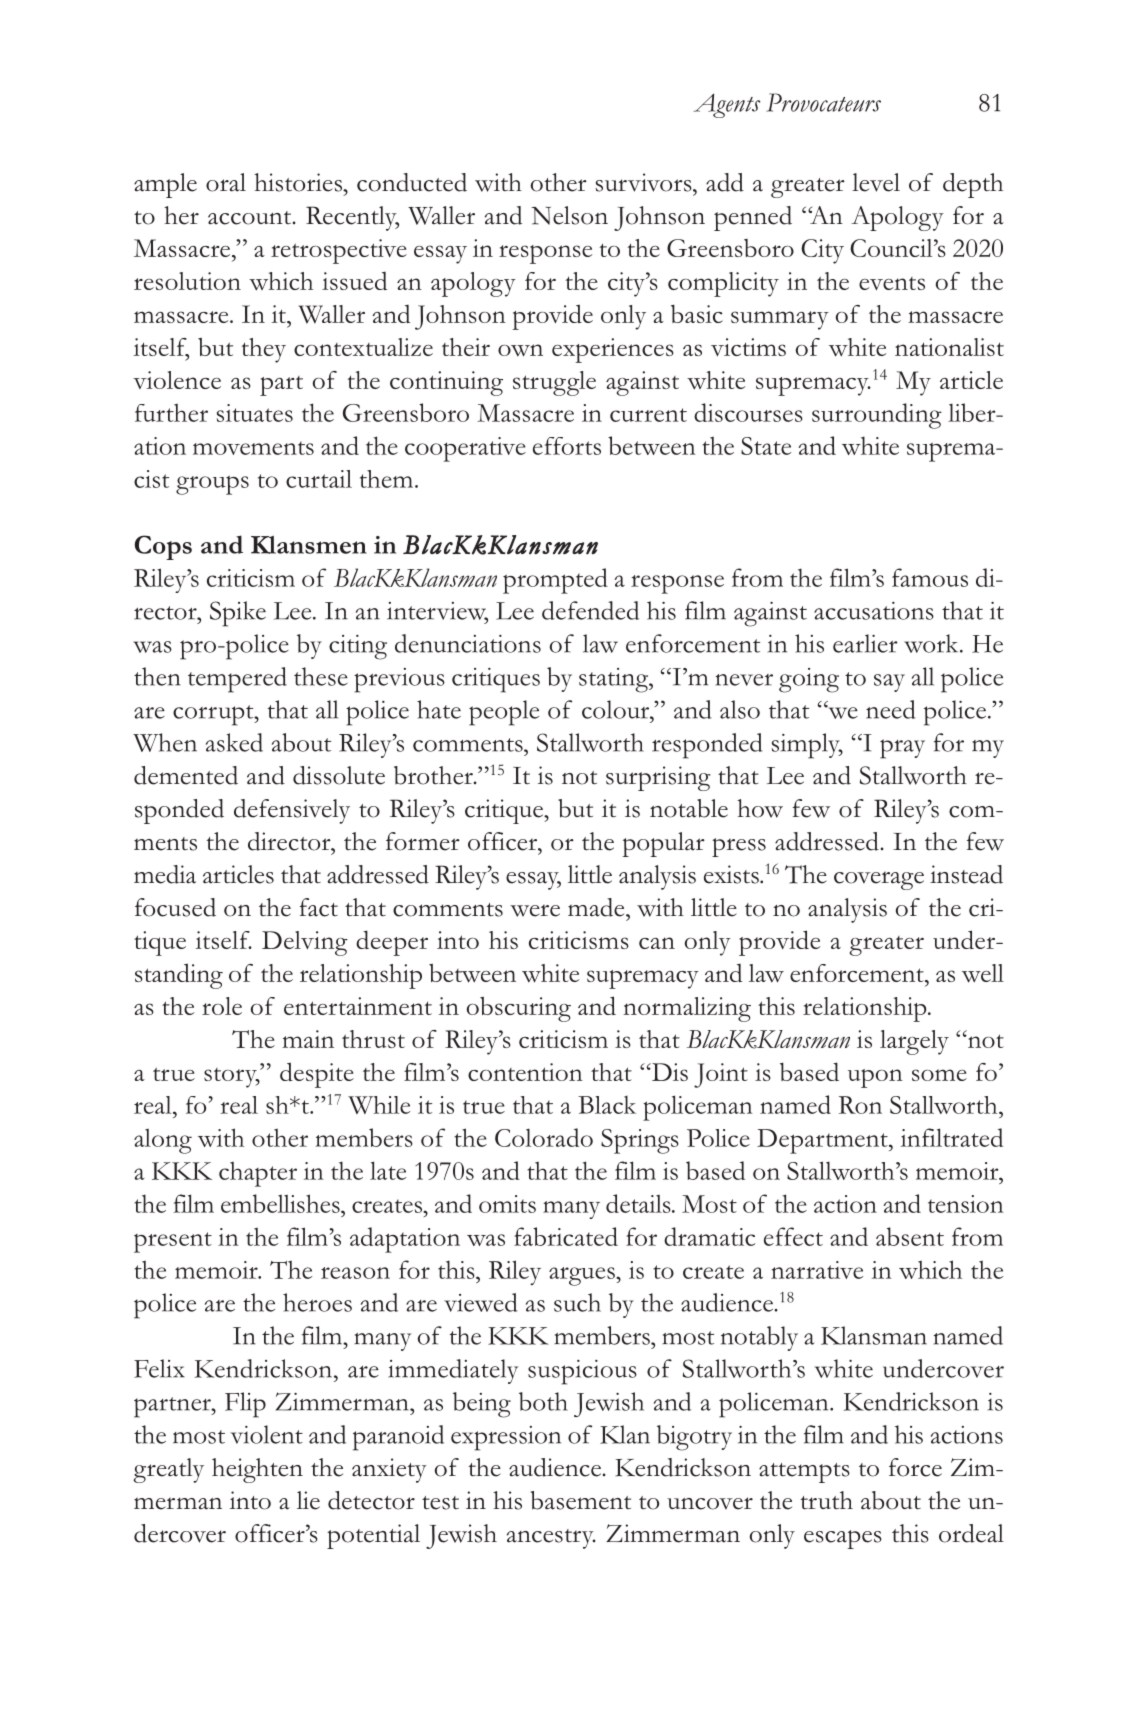 The height and width of the page is (1730, 1137). What do you see at coordinates (569, 215) in the page?
I see `Nelson` at bounding box center [569, 215].
